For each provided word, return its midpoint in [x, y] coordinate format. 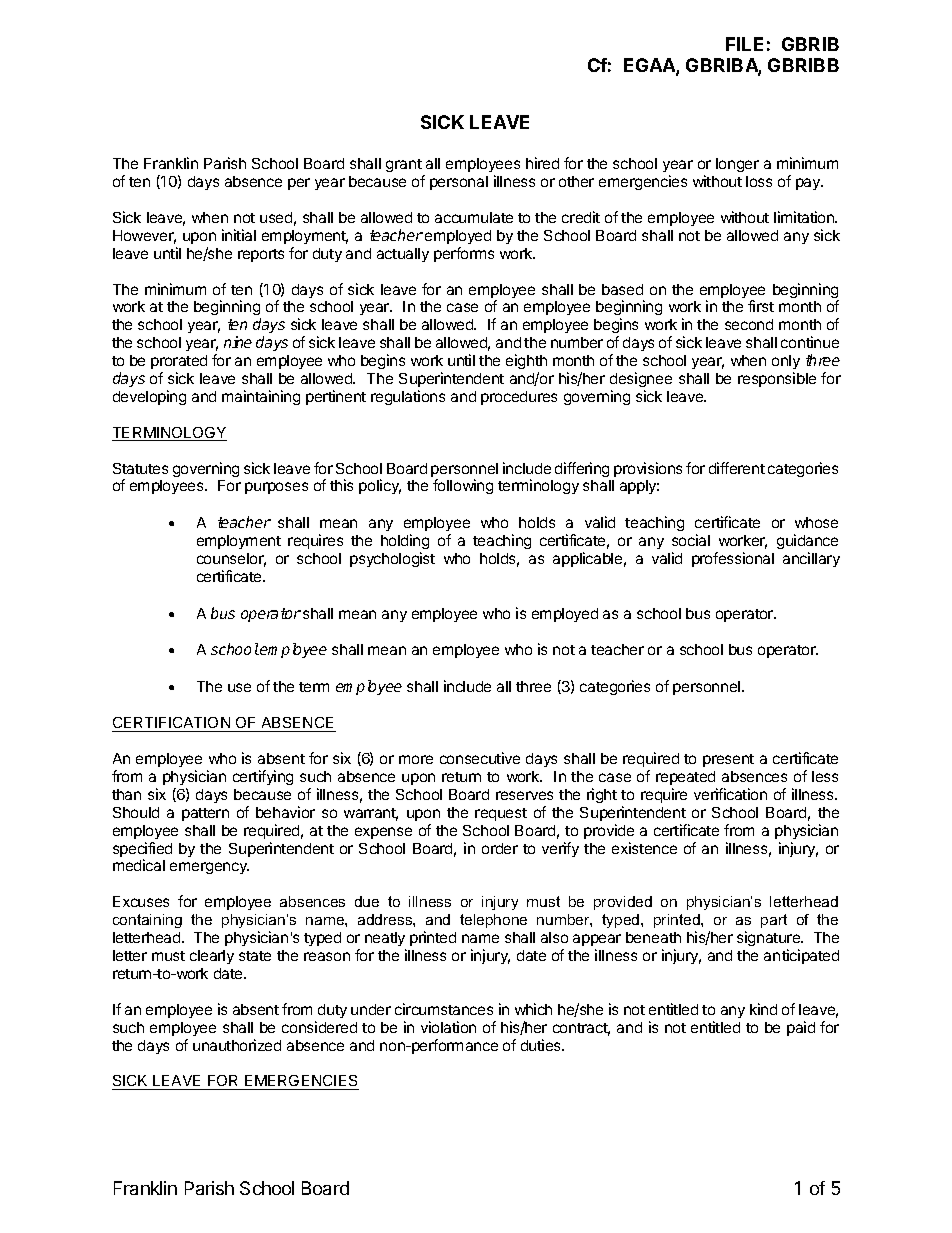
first [761, 306]
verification [730, 794]
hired [542, 163]
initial [239, 235]
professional [733, 559]
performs [464, 254]
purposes [276, 488]
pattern [205, 814]
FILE [744, 44]
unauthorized [237, 1045]
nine [238, 342]
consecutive [480, 758]
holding [405, 543]
